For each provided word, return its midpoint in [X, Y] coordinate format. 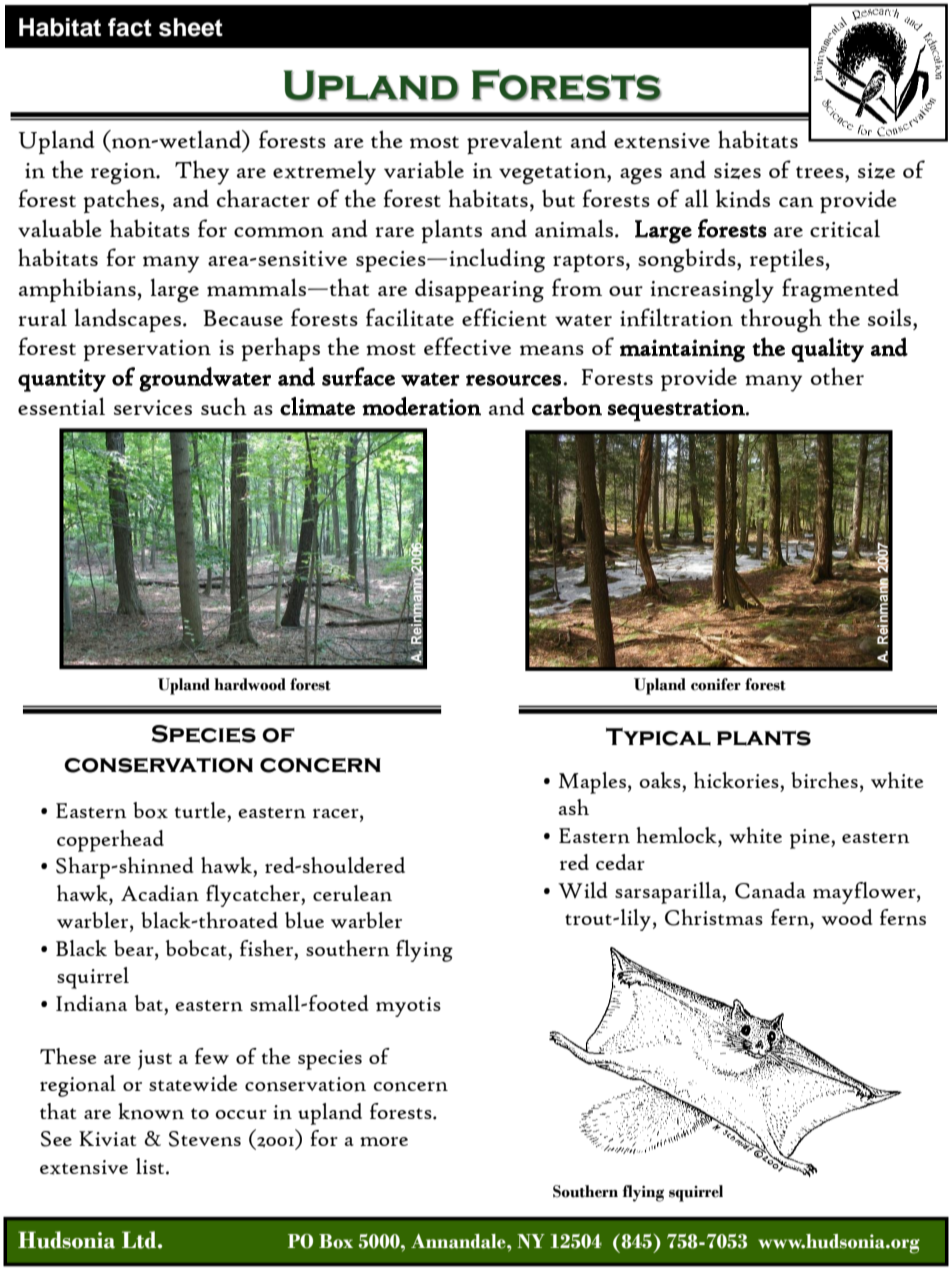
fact [130, 27]
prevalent [514, 142]
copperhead [110, 841]
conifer [716, 684]
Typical [658, 737]
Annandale [459, 1241]
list [151, 1166]
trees [821, 172]
